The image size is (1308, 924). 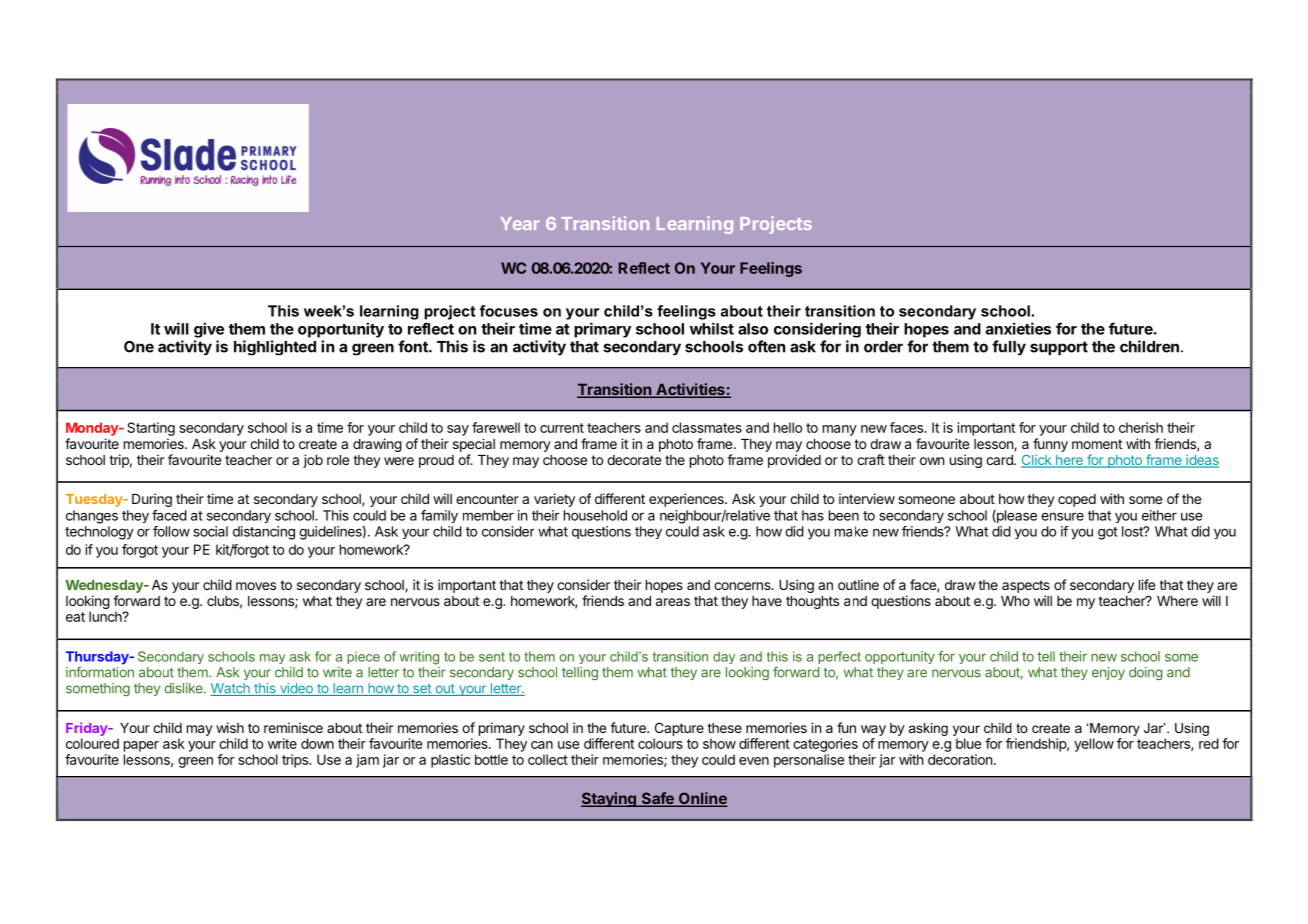 I want to click on Year, so click(x=520, y=223).
